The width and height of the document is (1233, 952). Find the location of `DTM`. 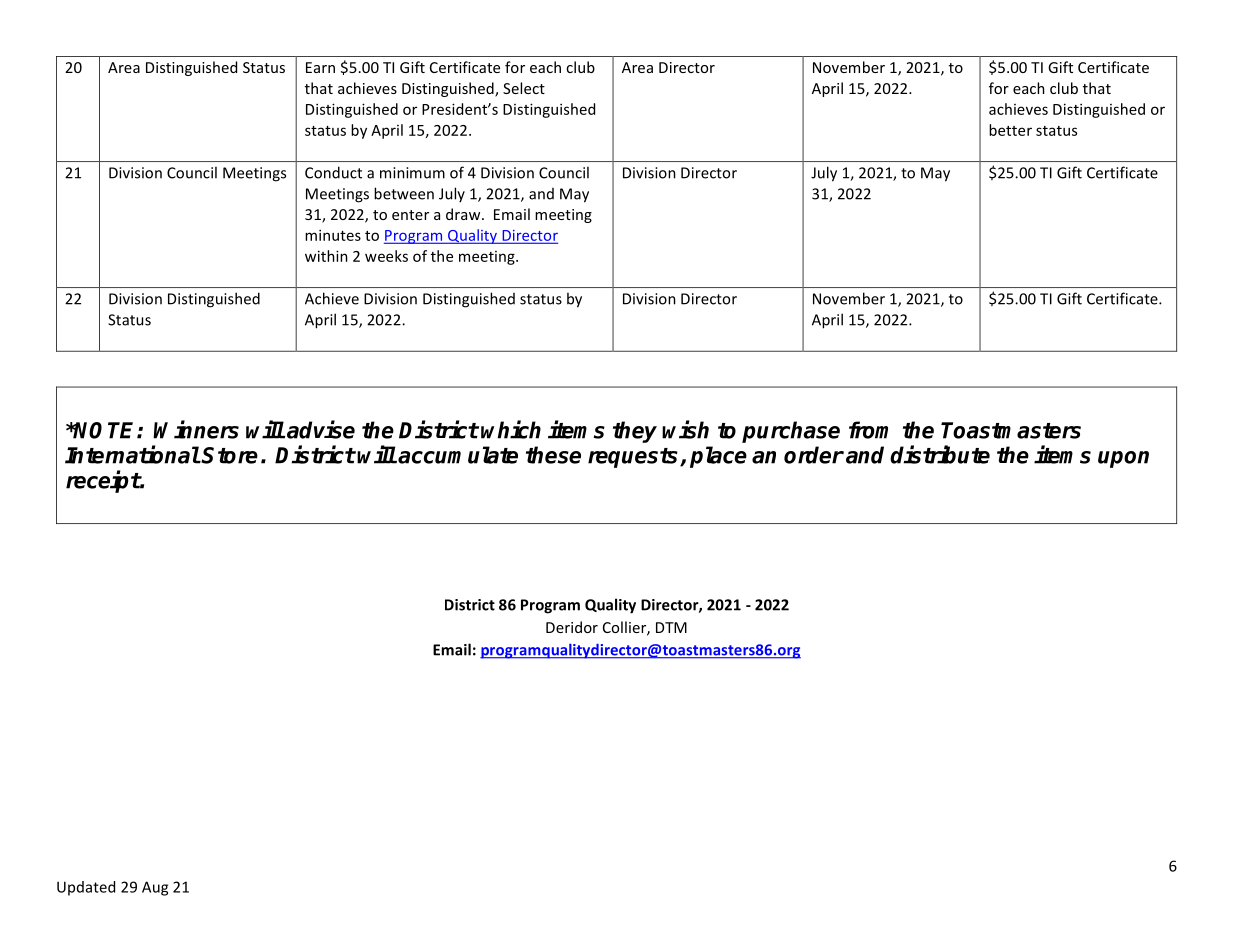

DTM is located at coordinates (671, 627).
